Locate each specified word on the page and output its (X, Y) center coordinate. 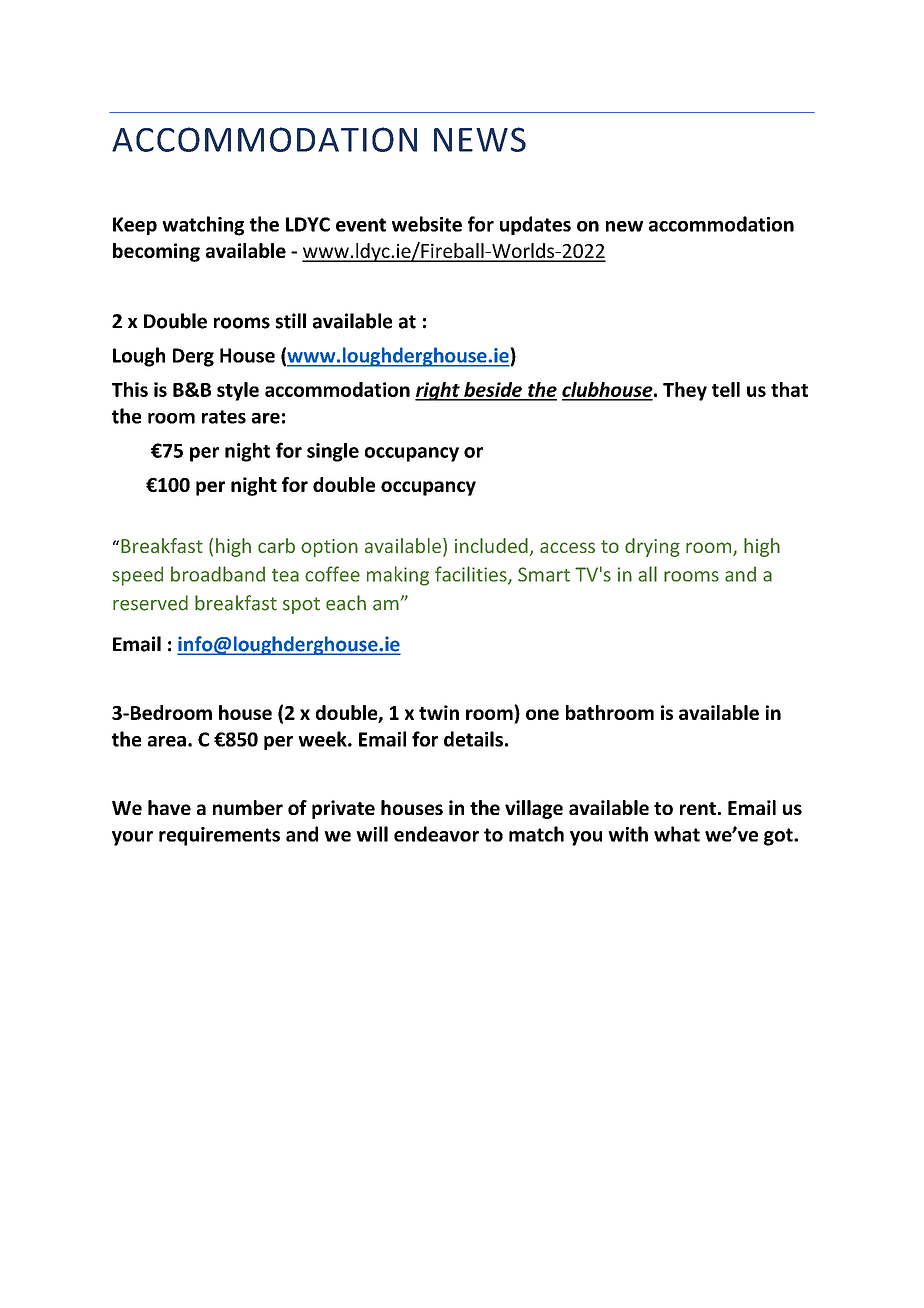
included (491, 545)
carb (276, 545)
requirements (219, 836)
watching (203, 226)
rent (698, 808)
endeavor (436, 834)
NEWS (480, 139)
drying (652, 547)
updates (535, 225)
